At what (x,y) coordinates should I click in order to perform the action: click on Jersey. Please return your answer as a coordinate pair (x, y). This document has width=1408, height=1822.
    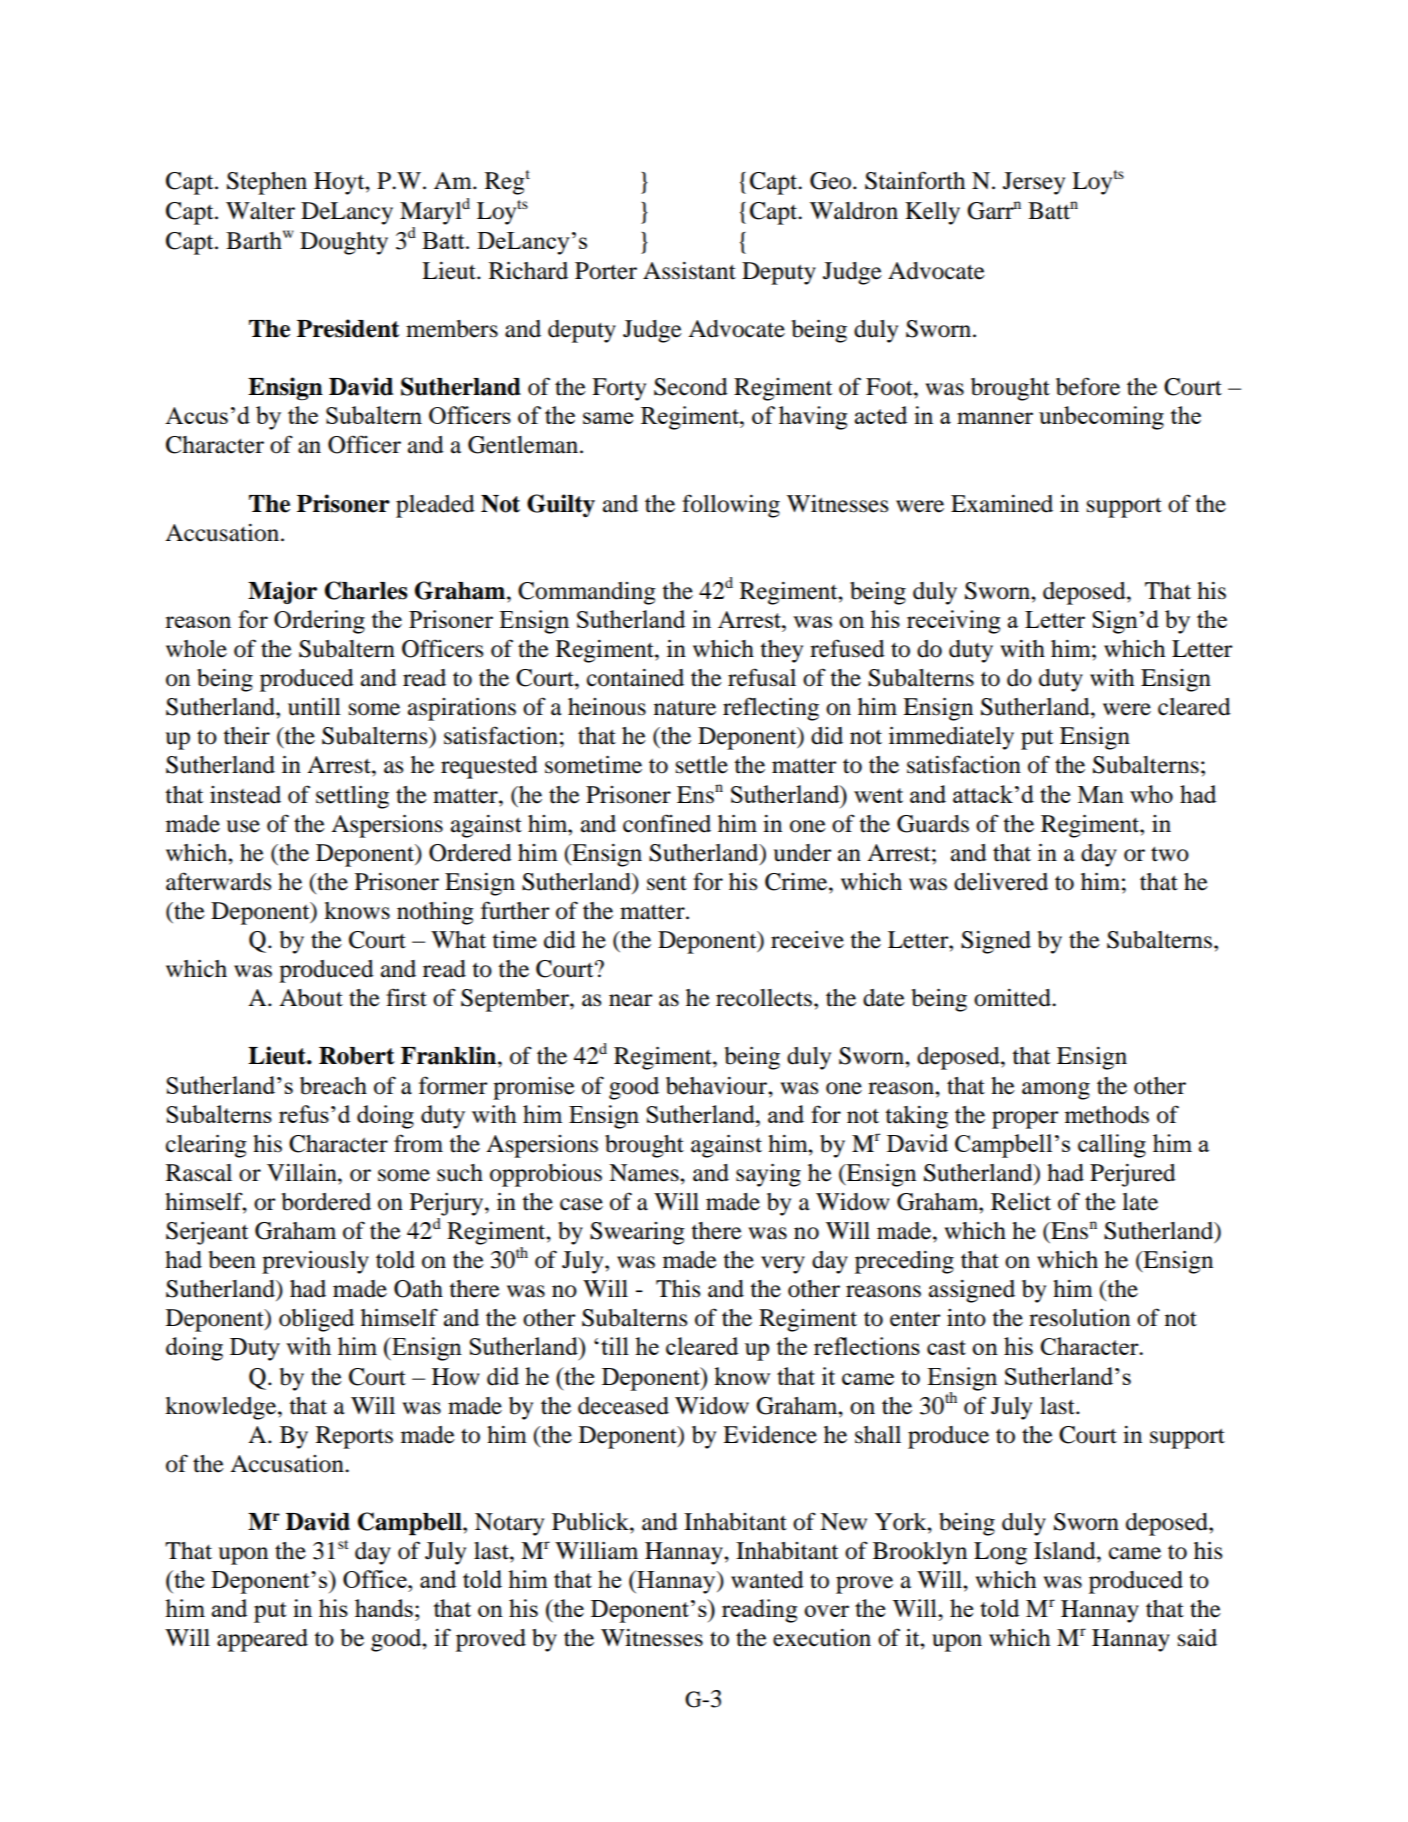
    Looking at the image, I should click on (1034, 183).
